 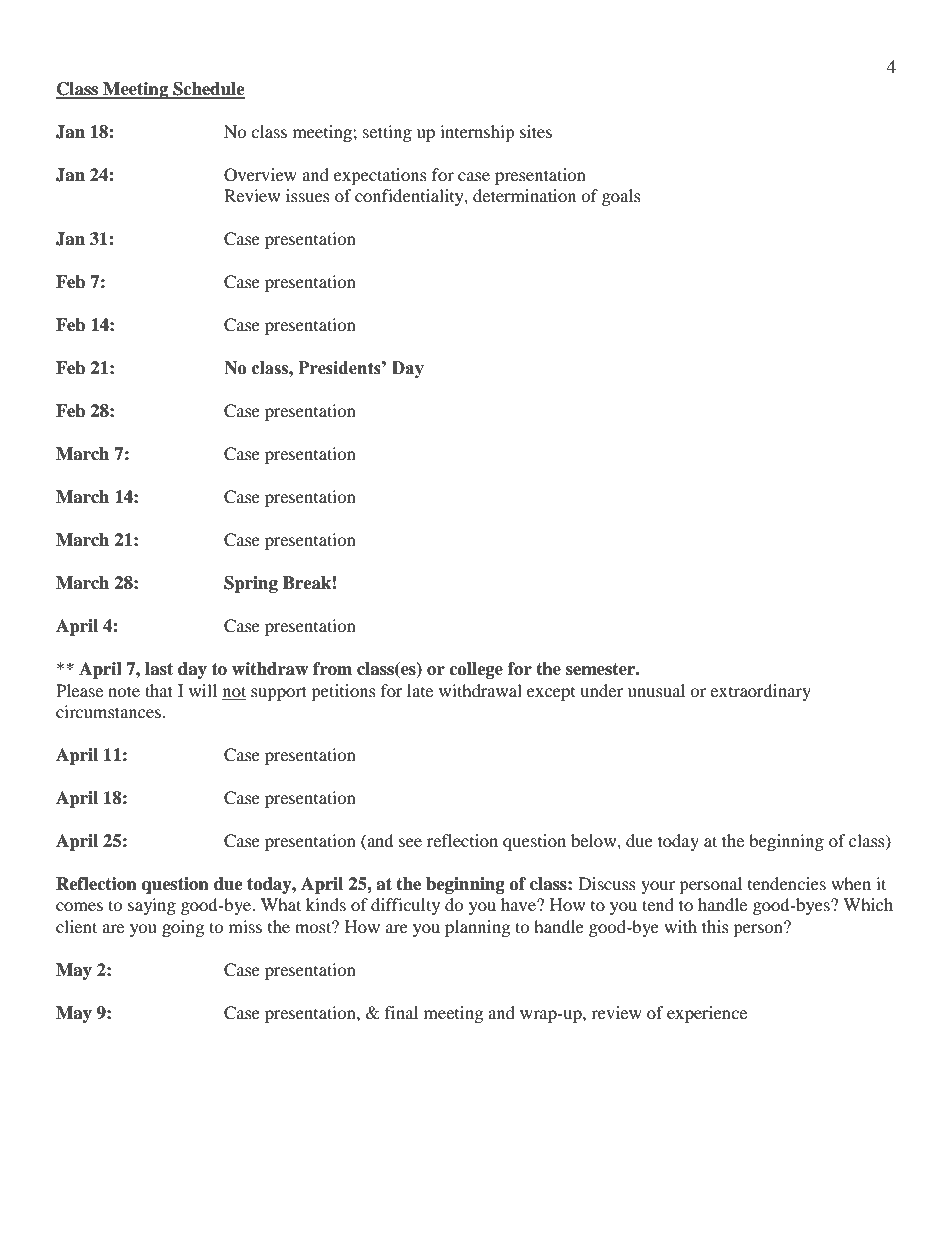 What do you see at coordinates (621, 197) in the document?
I see `goals` at bounding box center [621, 197].
